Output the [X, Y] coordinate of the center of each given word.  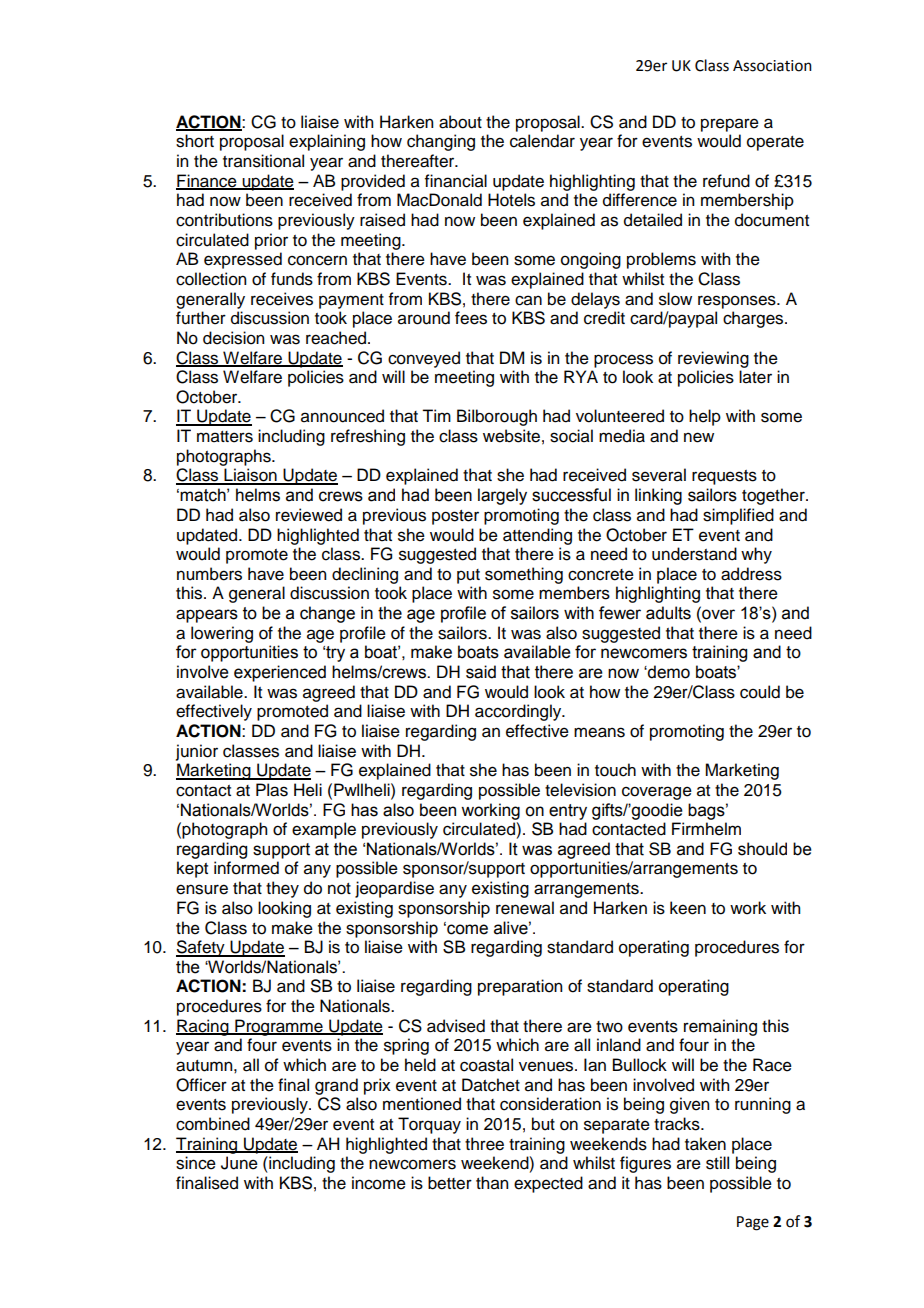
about [460, 122]
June [239, 1163]
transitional [263, 161]
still [717, 1163]
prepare [730, 125]
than [492, 1183]
